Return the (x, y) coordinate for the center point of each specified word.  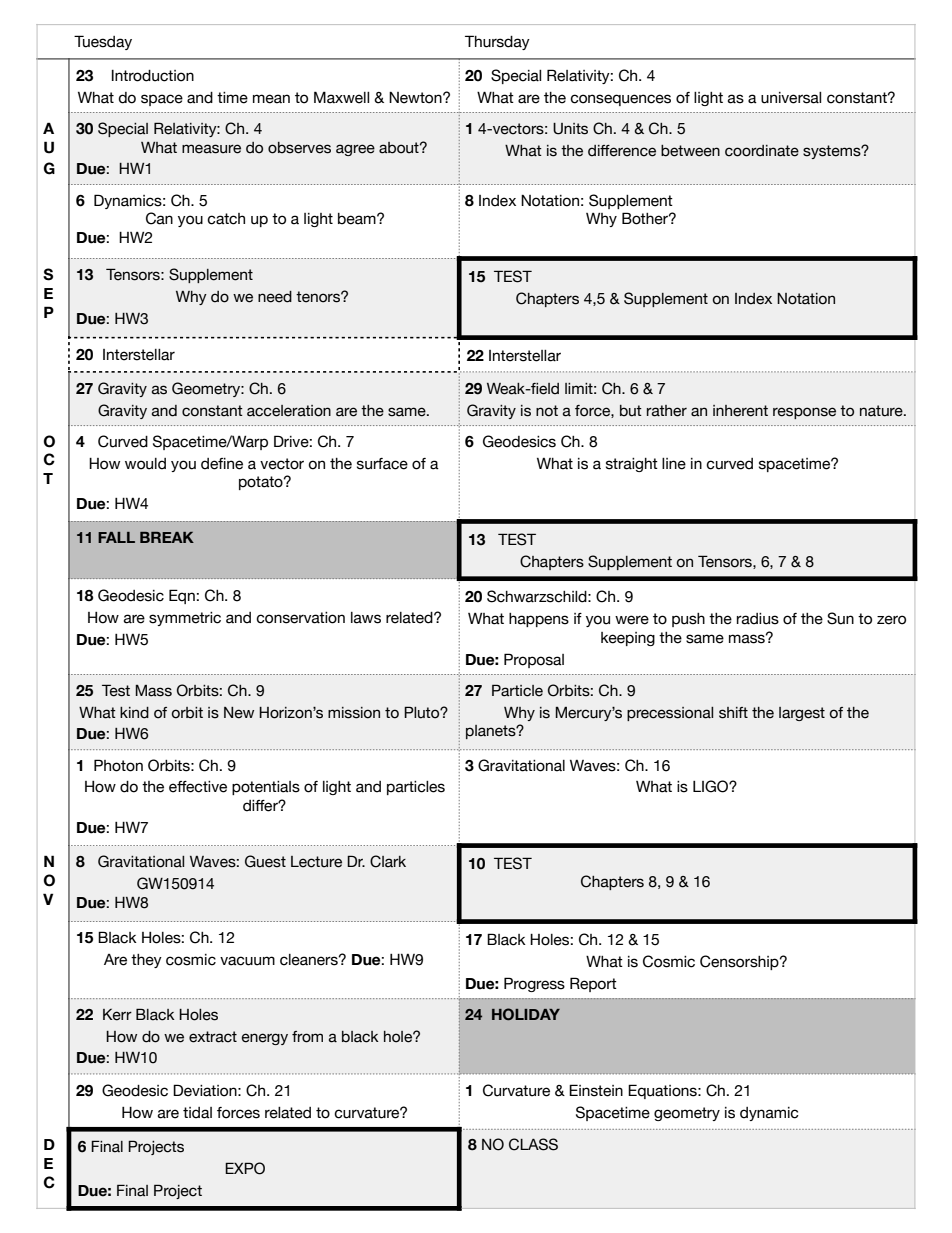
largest (802, 714)
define (222, 464)
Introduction (153, 76)
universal (791, 98)
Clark (388, 861)
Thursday (497, 42)
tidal (197, 1113)
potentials (266, 788)
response (804, 413)
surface (382, 464)
